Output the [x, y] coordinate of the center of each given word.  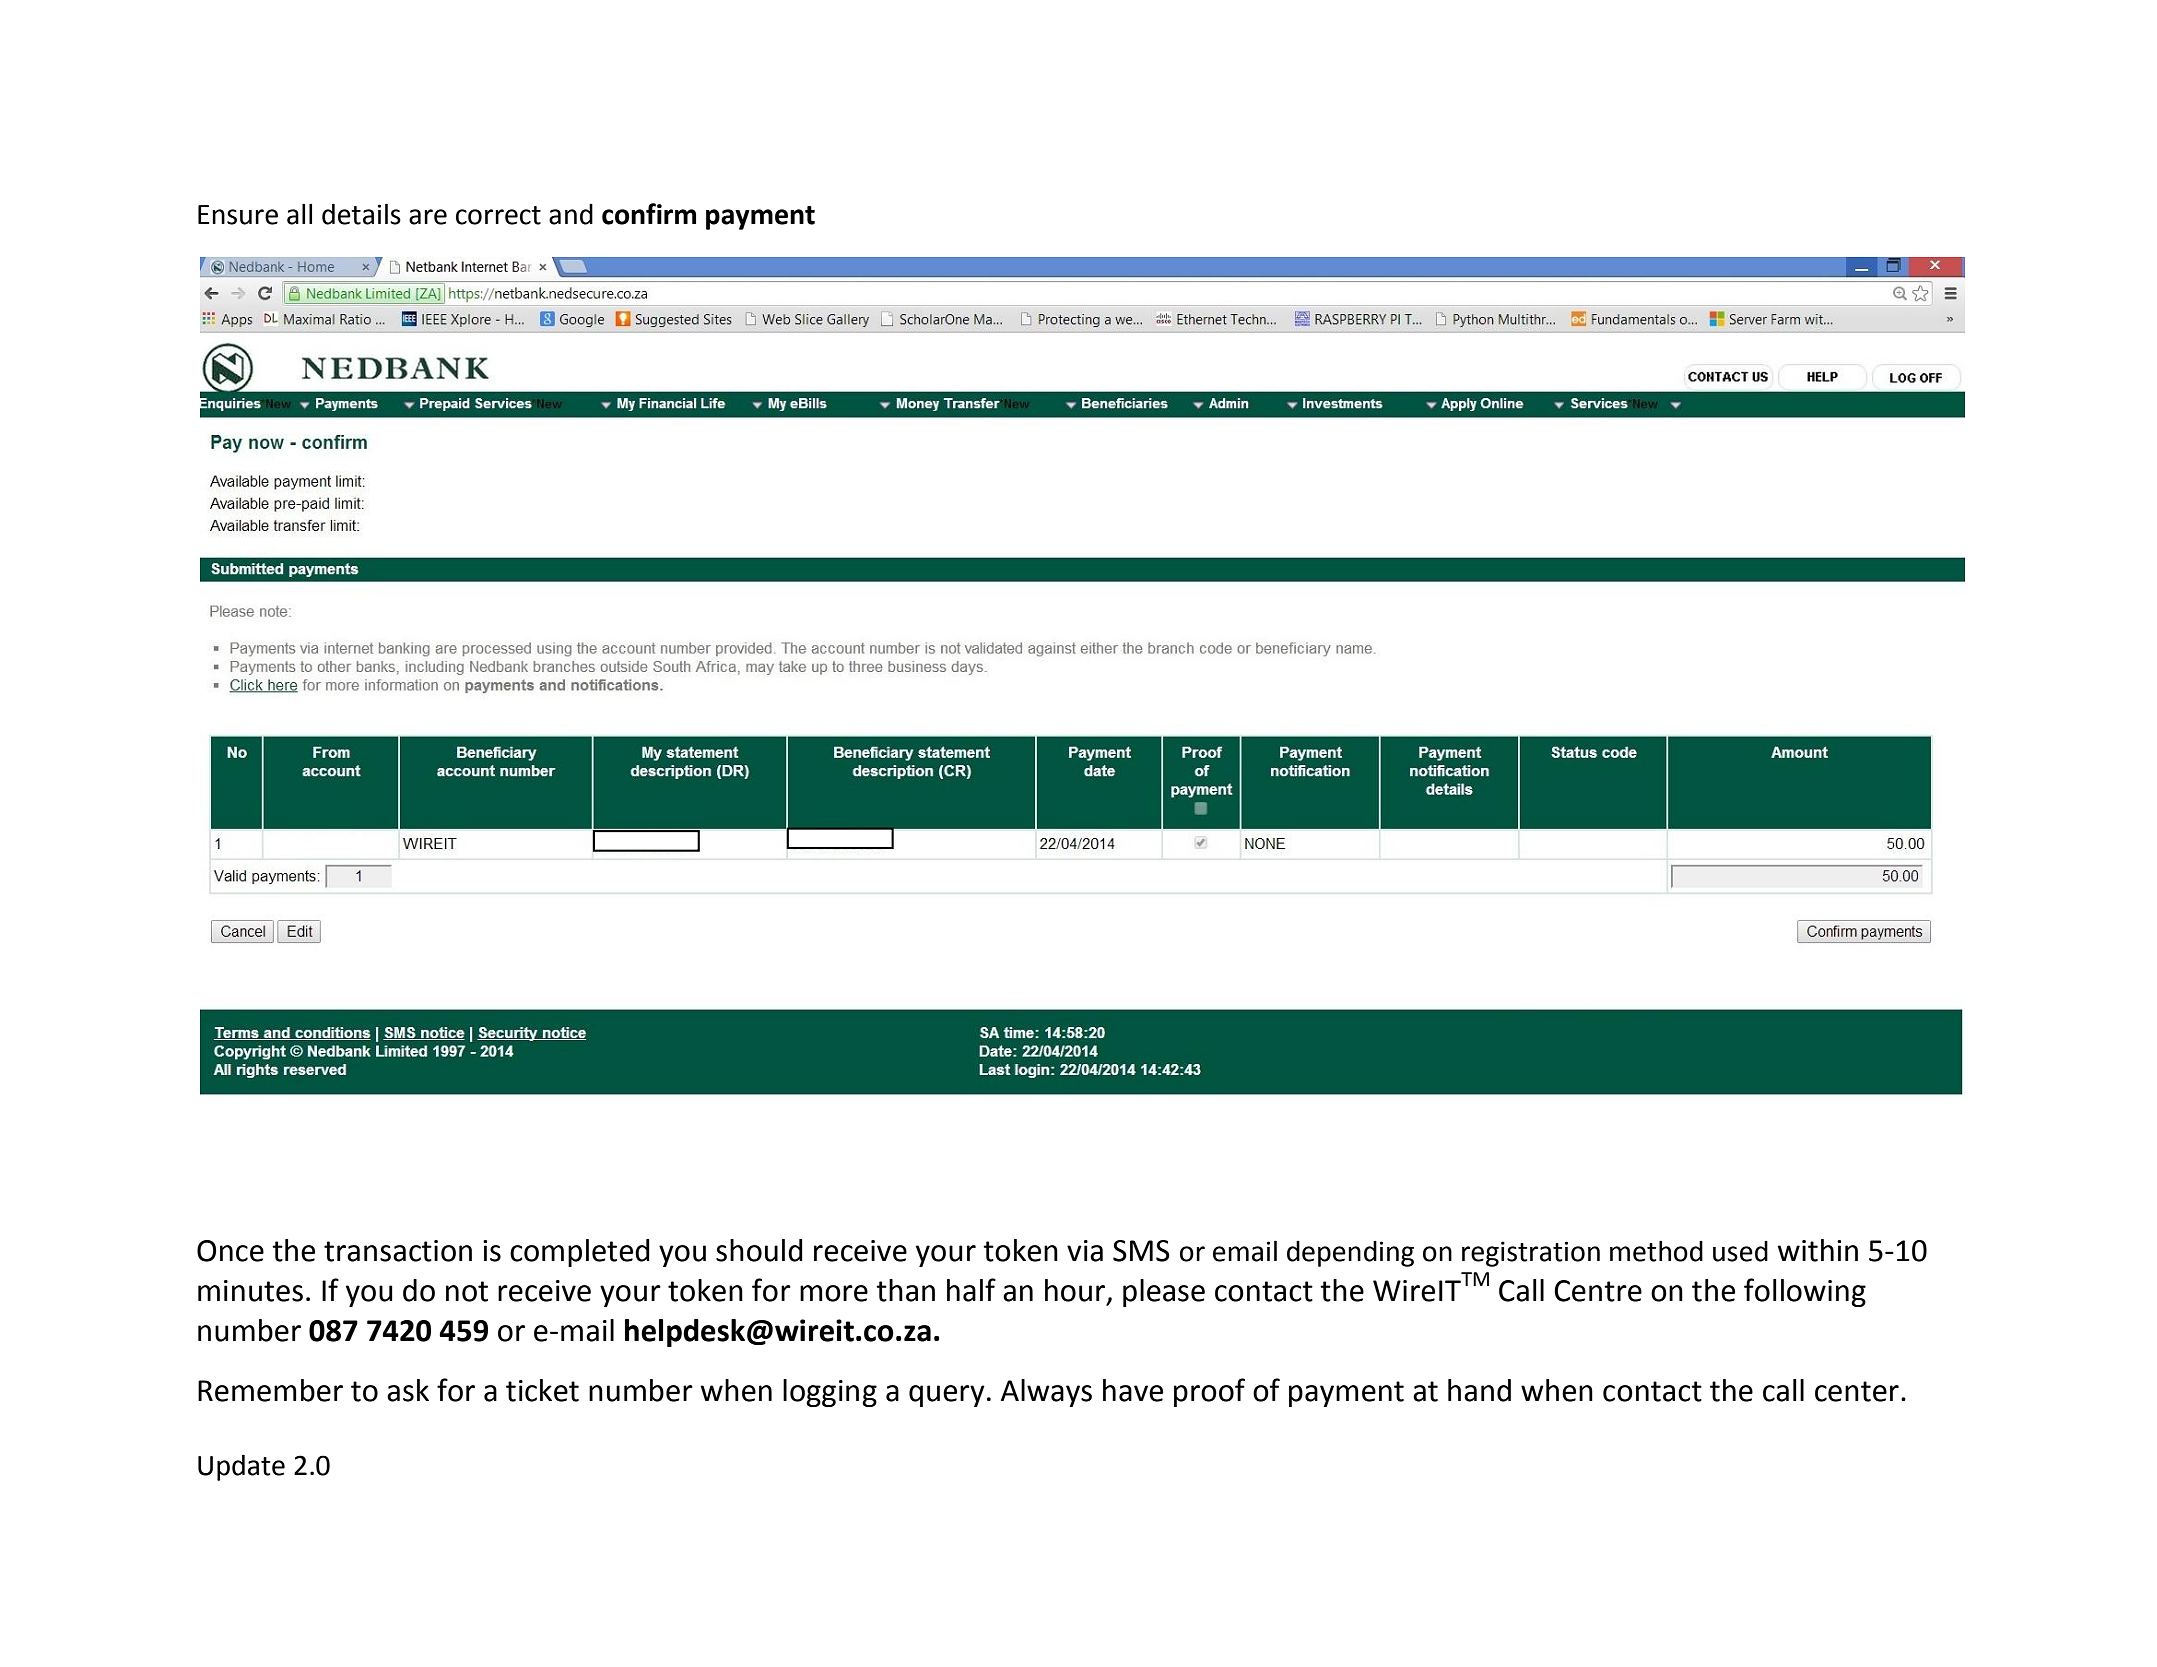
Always [1046, 1393]
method [1656, 1251]
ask [408, 1390]
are [428, 217]
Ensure [238, 215]
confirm [649, 214]
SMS [1141, 1251]
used [1740, 1251]
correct [498, 215]
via [1085, 1251]
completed [580, 1253]
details [361, 214]
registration [1531, 1254]
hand [1479, 1390]
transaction [398, 1251]
